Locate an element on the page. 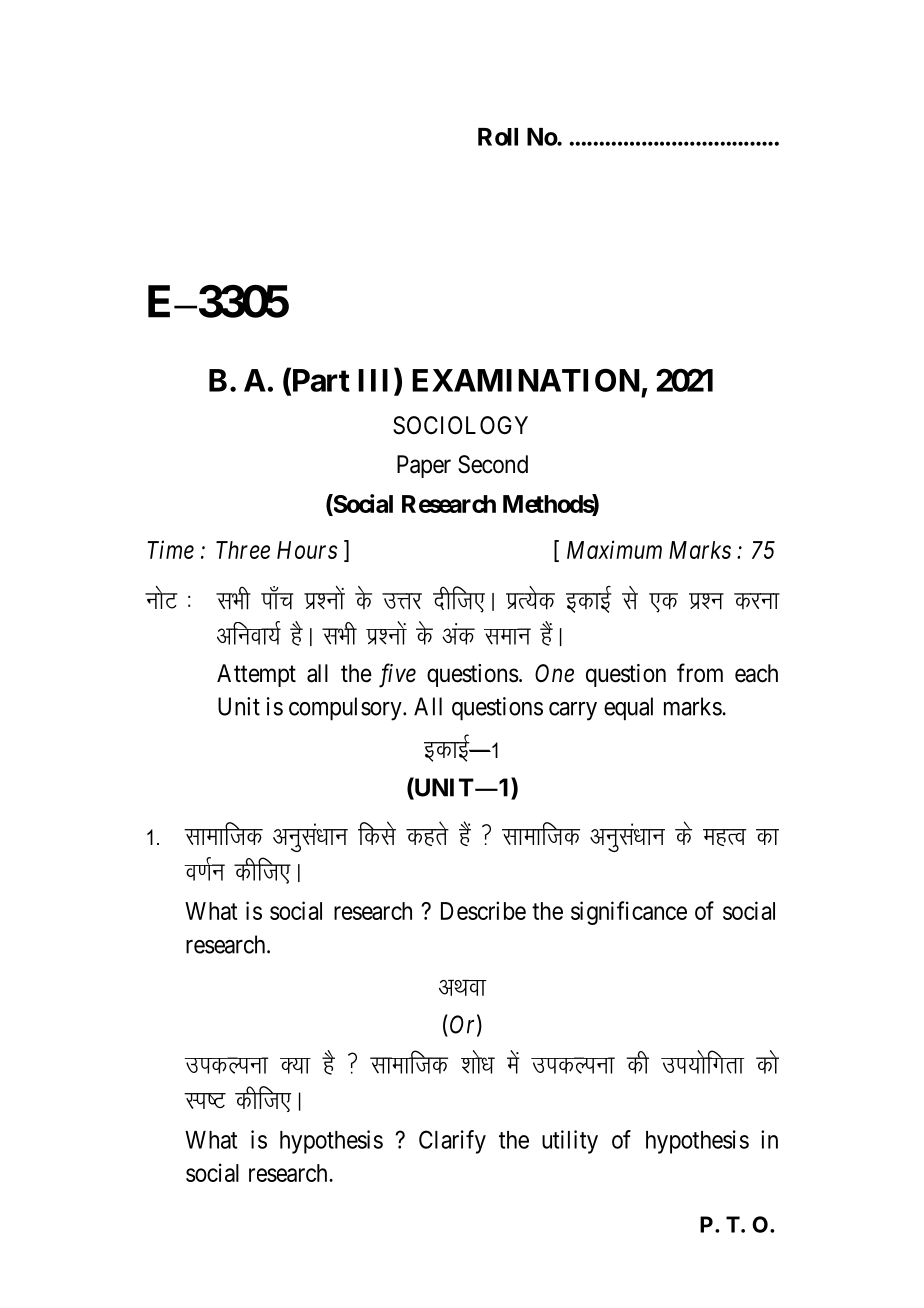  Second is located at coordinates (493, 464).
